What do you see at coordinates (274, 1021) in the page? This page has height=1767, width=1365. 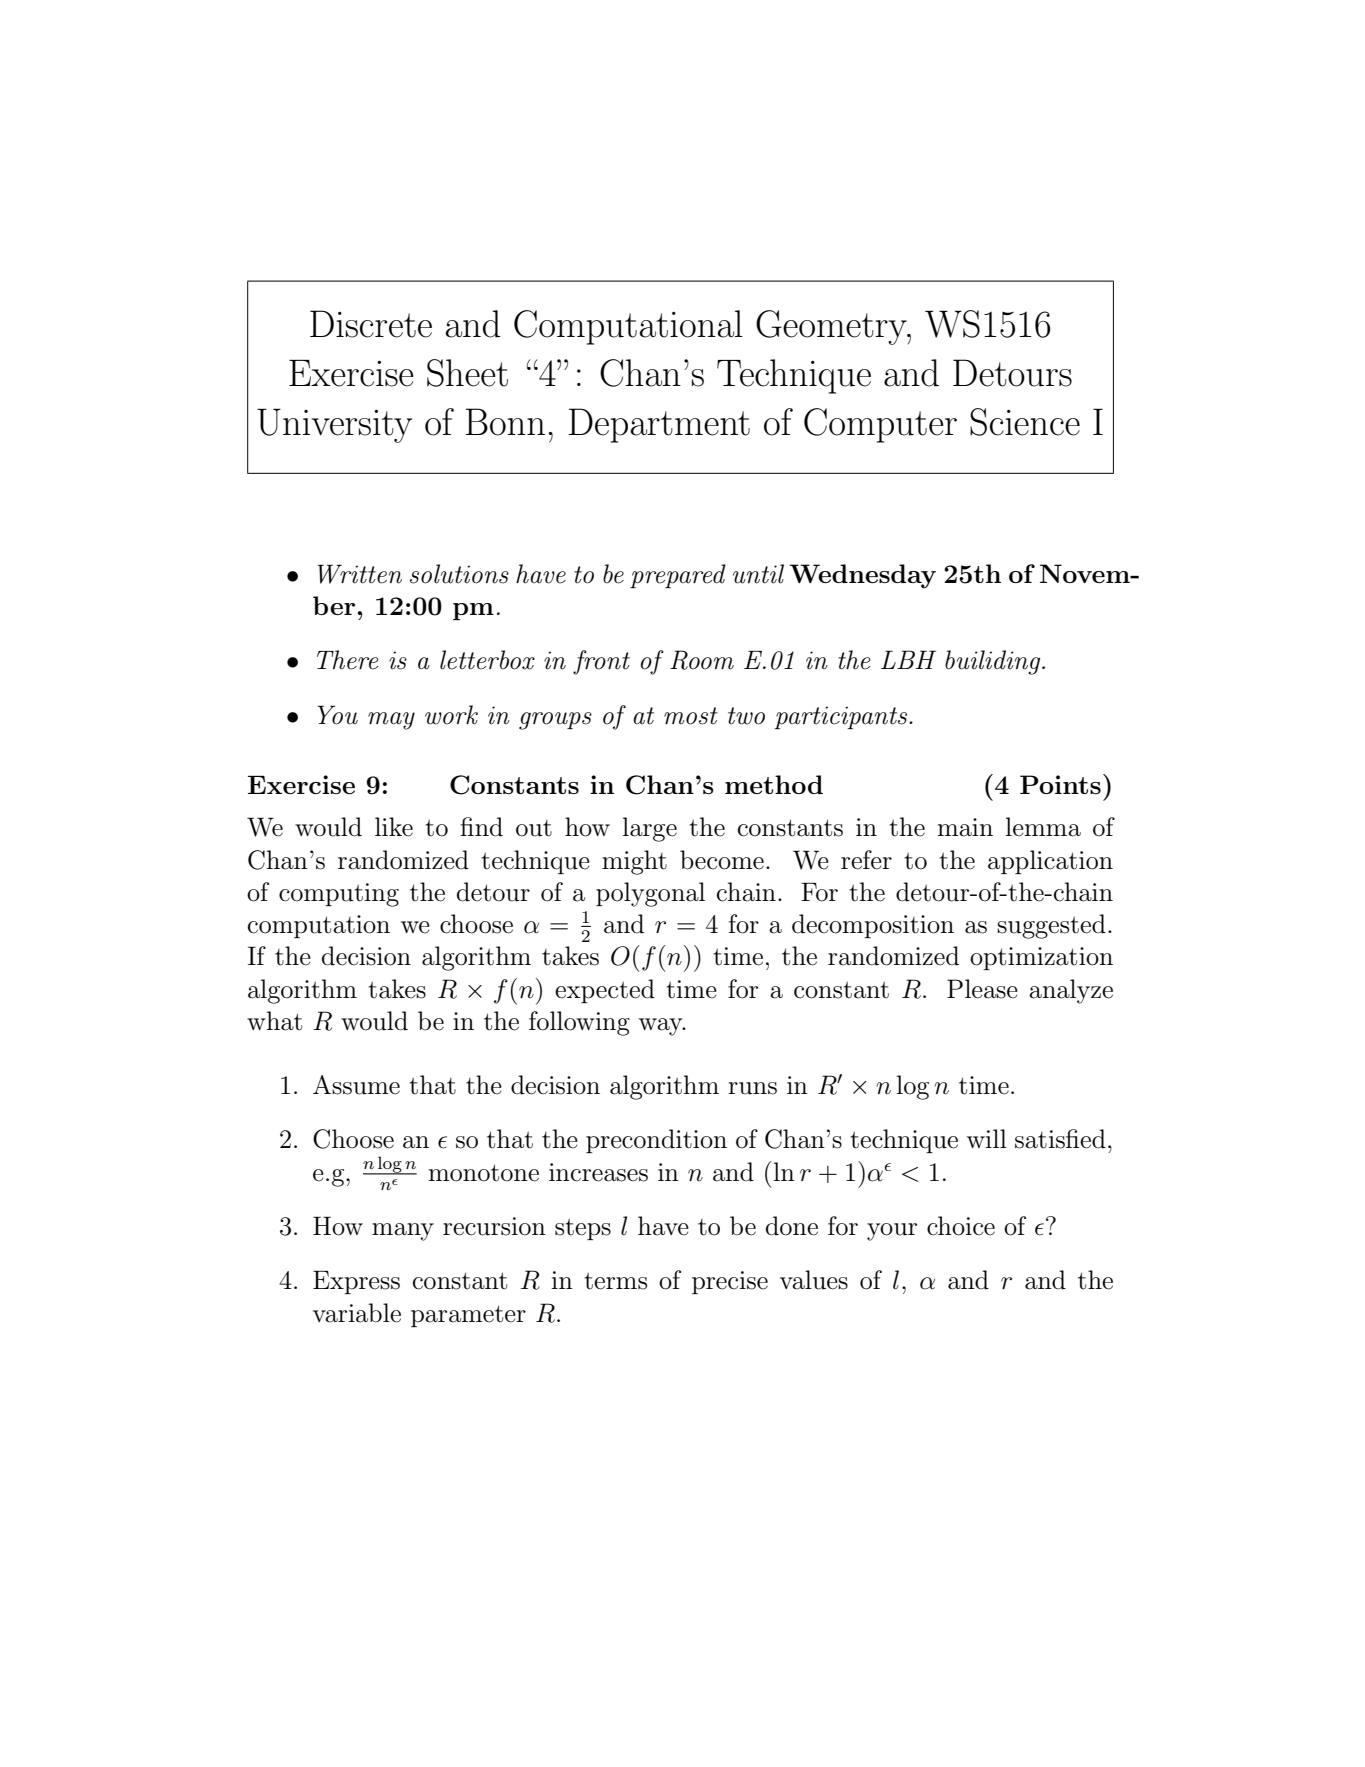 I see `what` at bounding box center [274, 1021].
